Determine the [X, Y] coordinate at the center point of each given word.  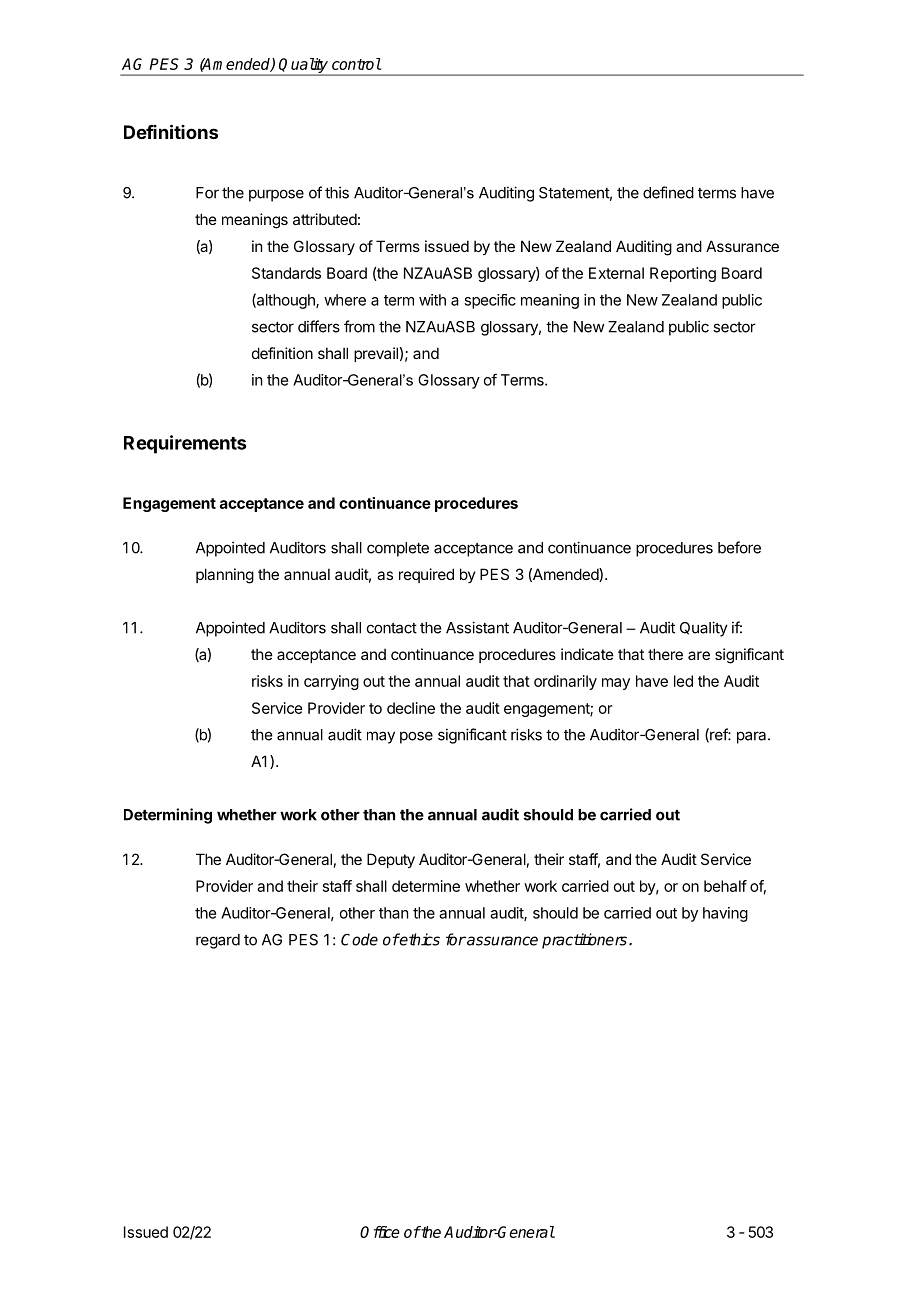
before [739, 547]
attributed [325, 219]
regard [218, 941]
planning [225, 576]
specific [490, 301]
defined [668, 192]
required [426, 575]
